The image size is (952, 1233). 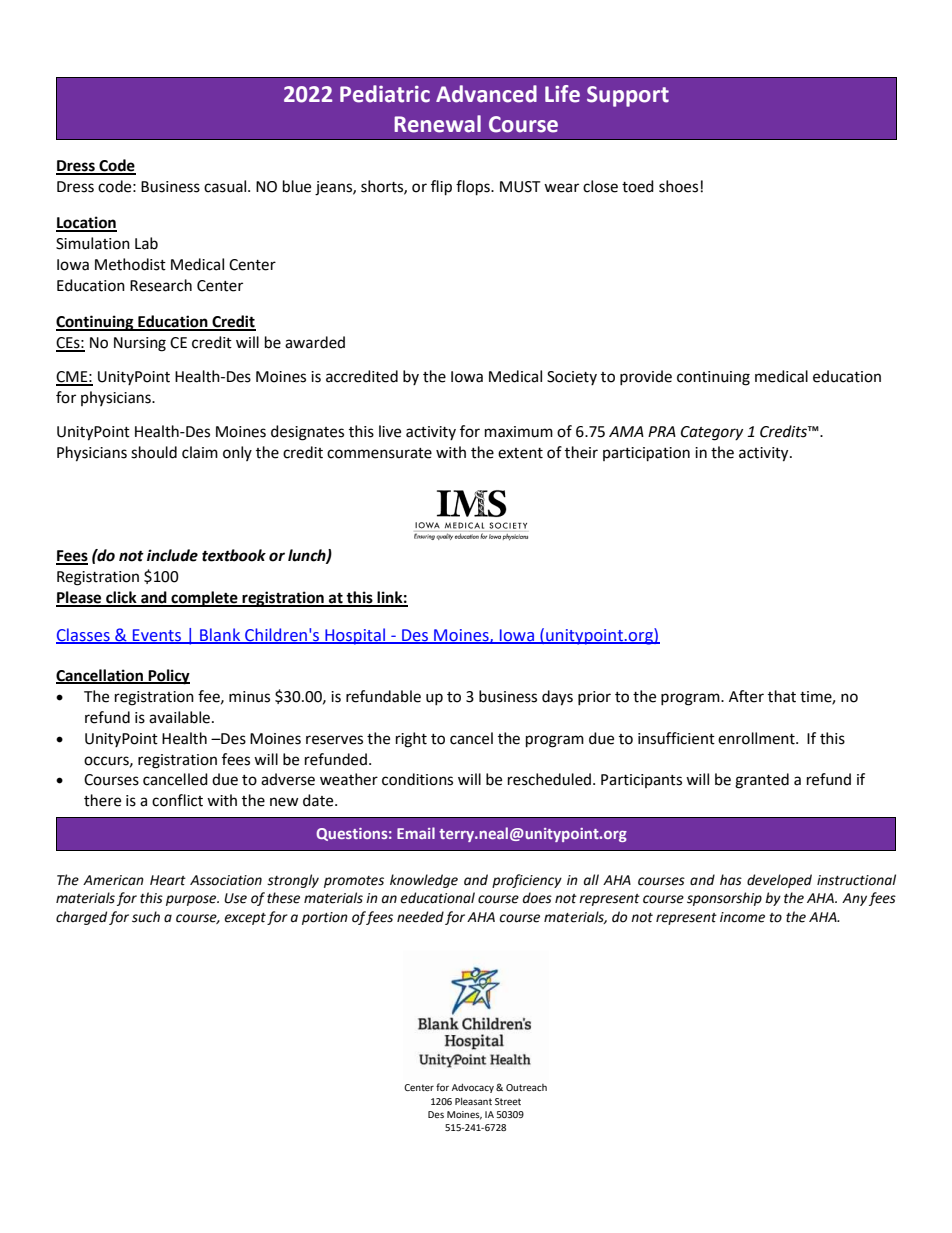 What do you see at coordinates (572, 378) in the screenshot?
I see `Society` at bounding box center [572, 378].
